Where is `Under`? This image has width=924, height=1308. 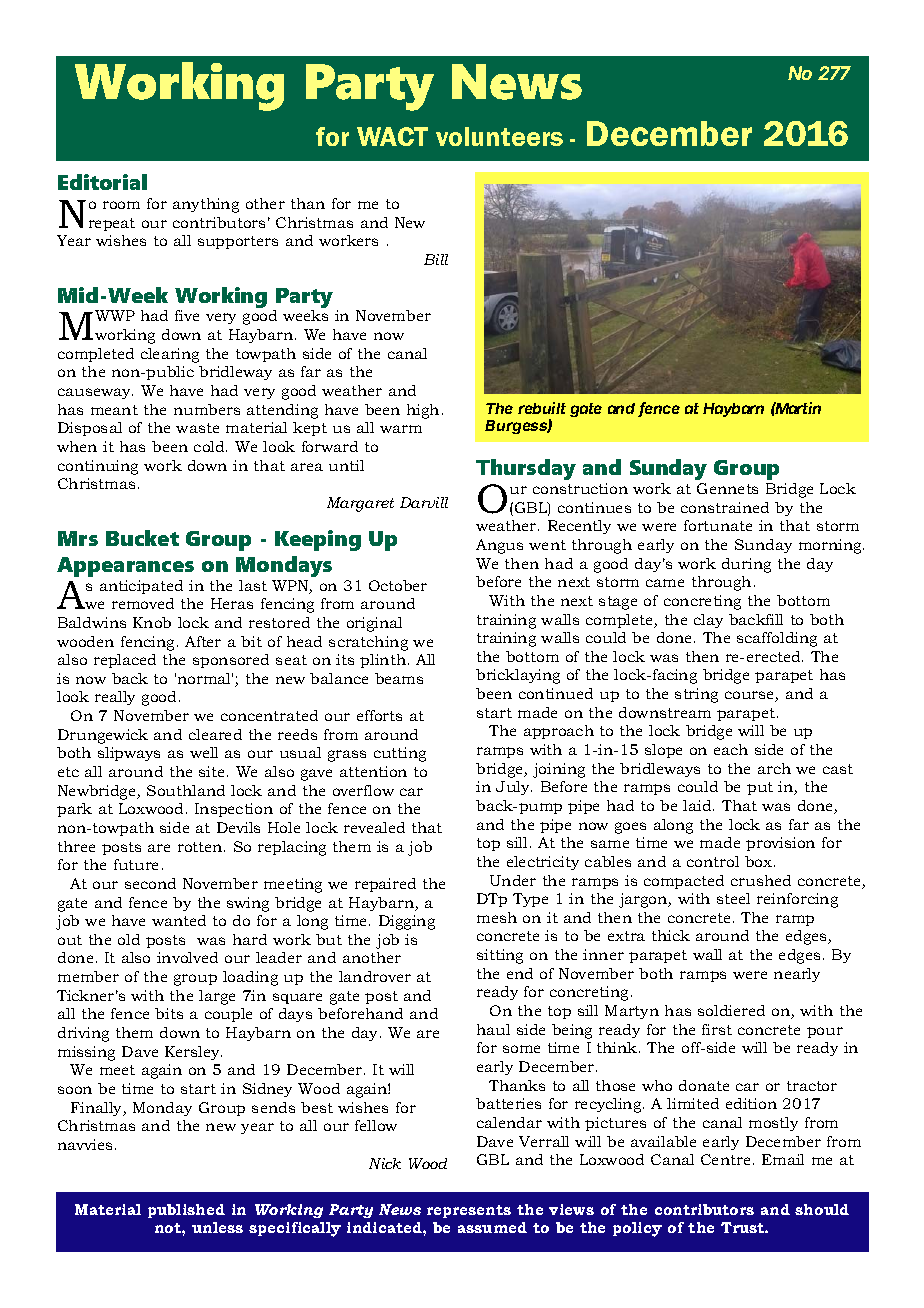
Under is located at coordinates (513, 880).
